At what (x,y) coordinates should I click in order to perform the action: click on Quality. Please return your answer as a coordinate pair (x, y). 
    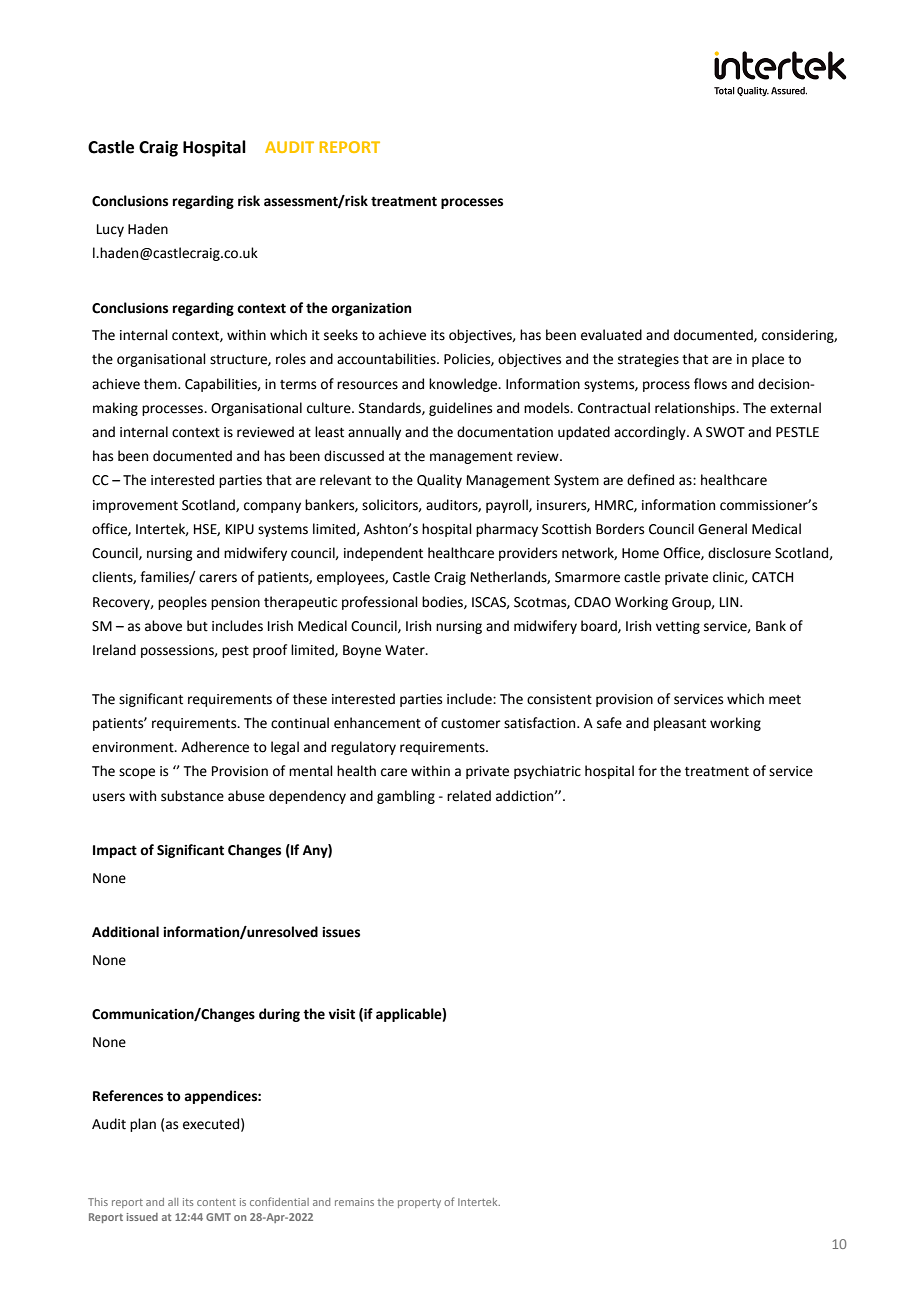
    Looking at the image, I should click on (439, 481).
